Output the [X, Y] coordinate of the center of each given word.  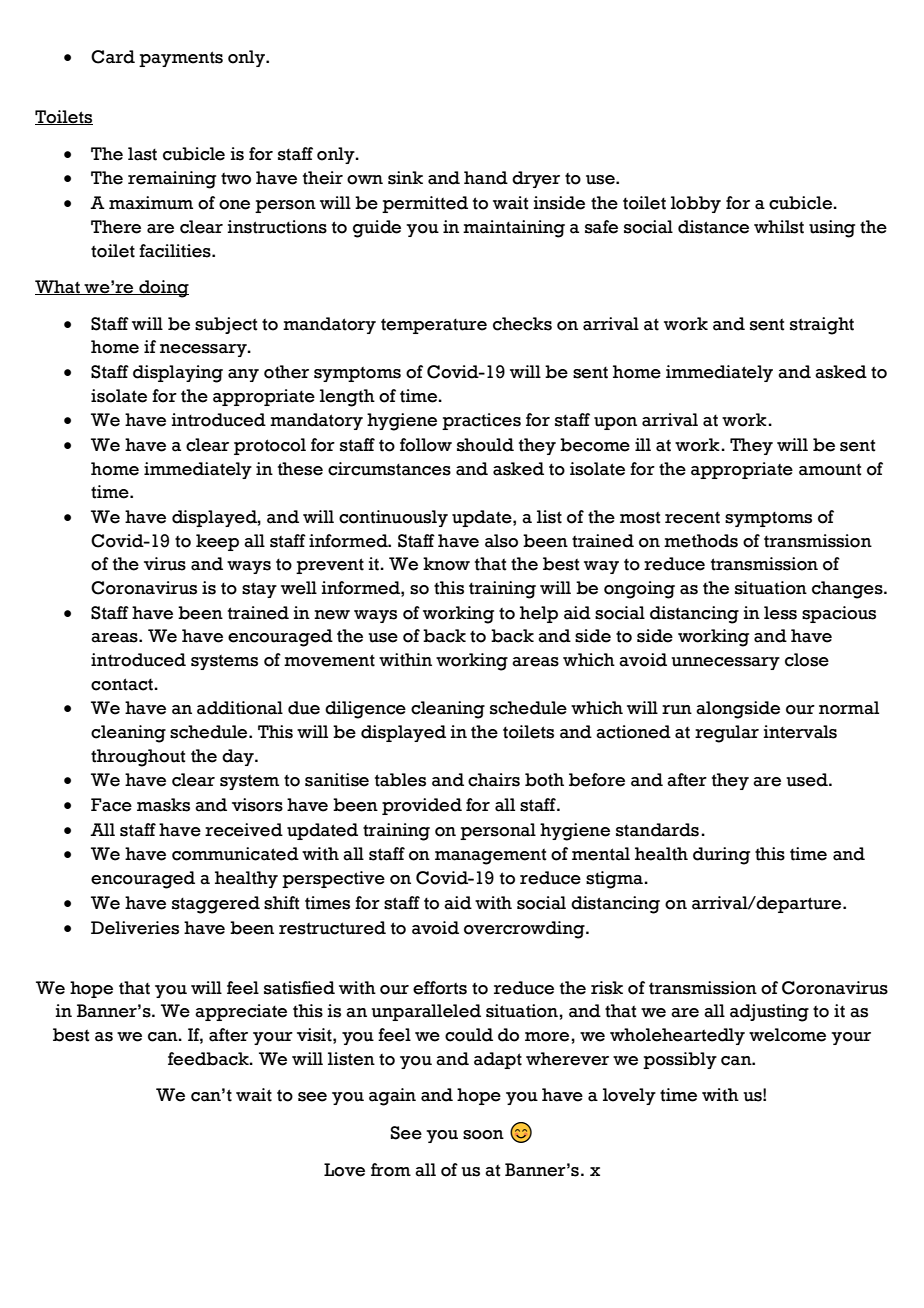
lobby [696, 204]
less [780, 613]
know [446, 564]
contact [123, 684]
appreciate [241, 1012]
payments [181, 59]
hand [486, 178]
